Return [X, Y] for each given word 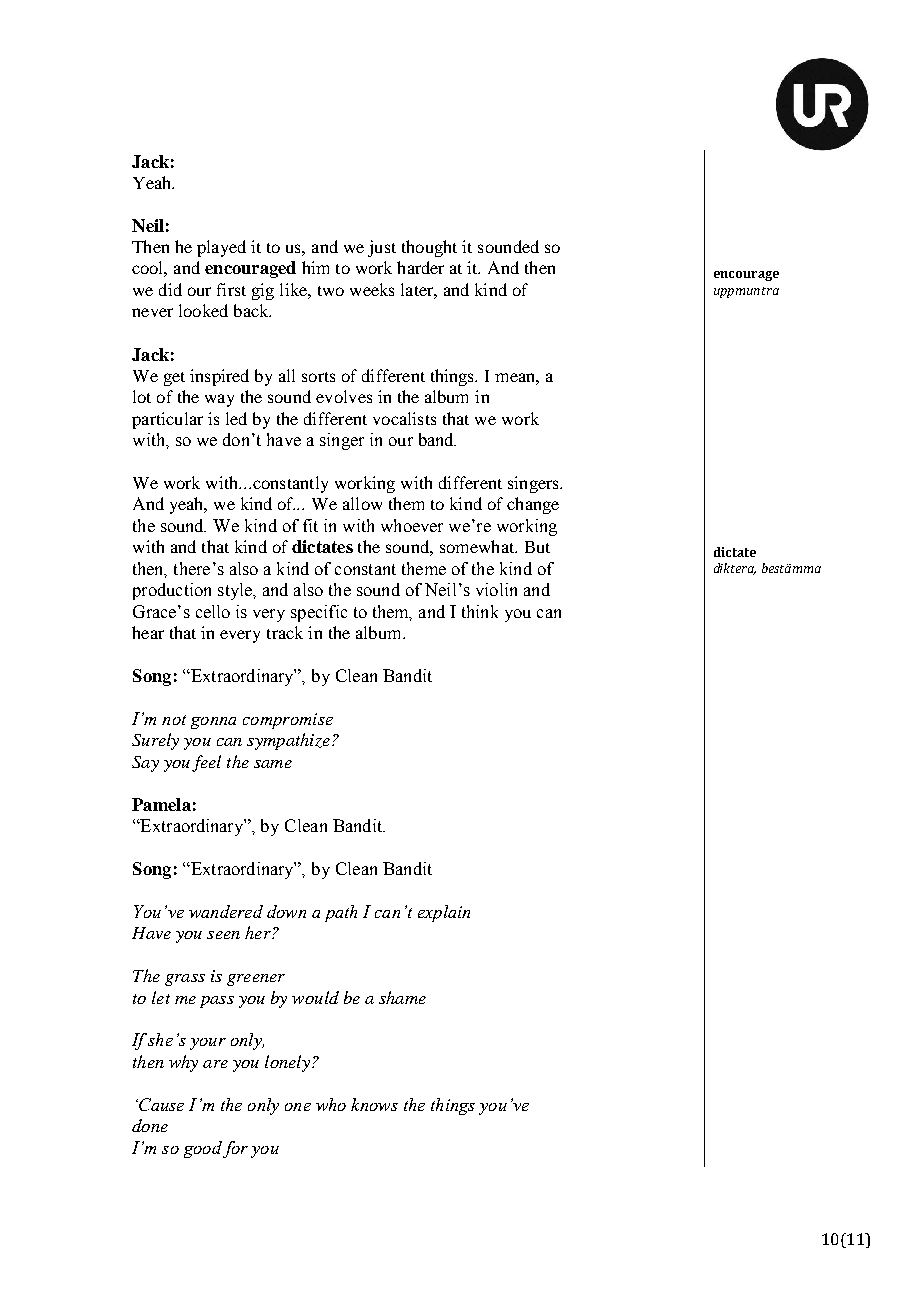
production [172, 591]
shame [402, 997]
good [203, 1149]
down [286, 911]
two [331, 291]
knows [374, 1104]
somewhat [478, 546]
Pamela [161, 804]
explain [444, 913]
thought [429, 248]
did [170, 289]
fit [310, 525]
